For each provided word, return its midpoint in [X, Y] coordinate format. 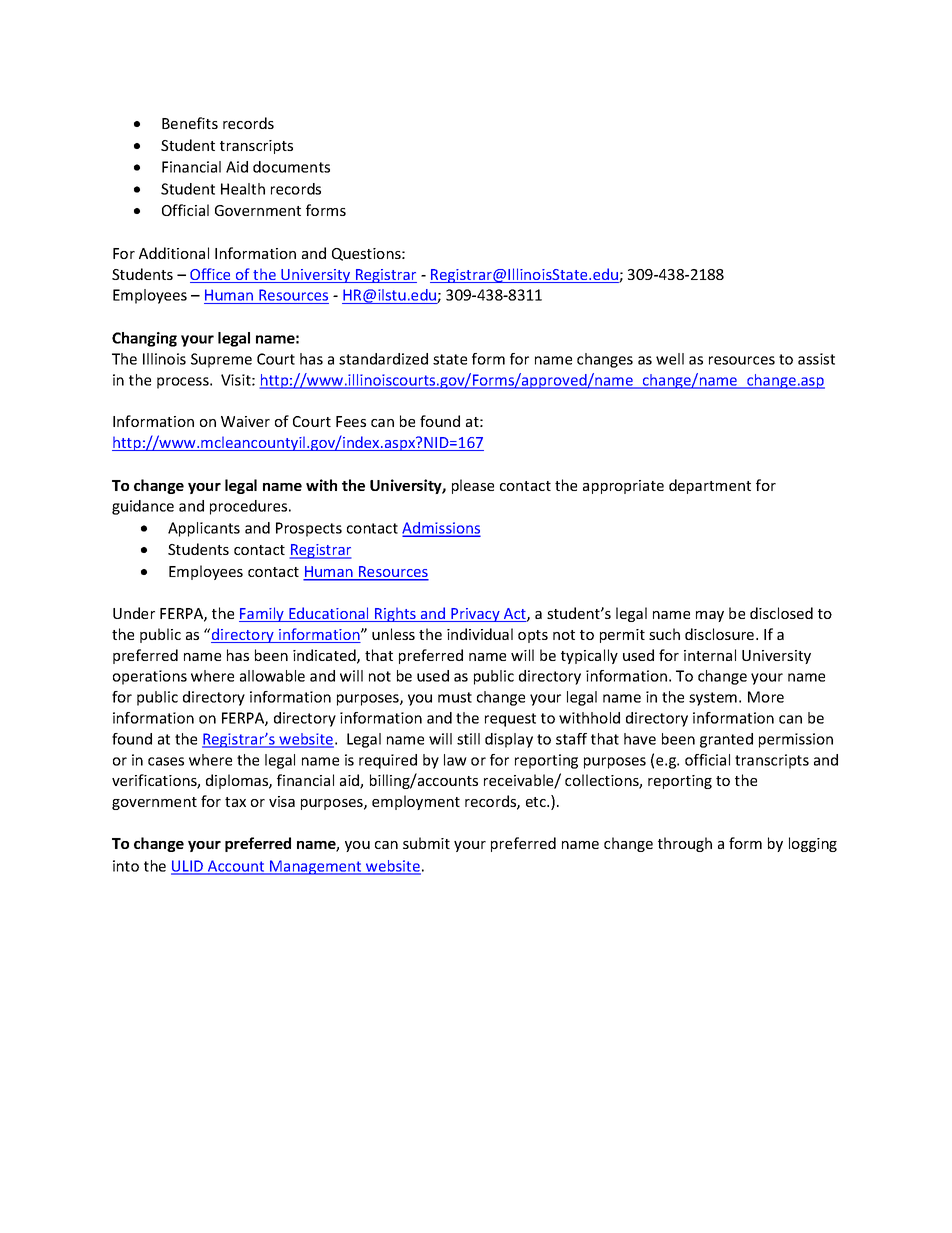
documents [291, 167]
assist [816, 359]
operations [150, 677]
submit [426, 843]
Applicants [204, 529]
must [455, 697]
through [685, 844]
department [710, 486]
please [473, 486]
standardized [383, 359]
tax [235, 802]
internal [710, 655]
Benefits [190, 123]
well [670, 359]
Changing [144, 339]
